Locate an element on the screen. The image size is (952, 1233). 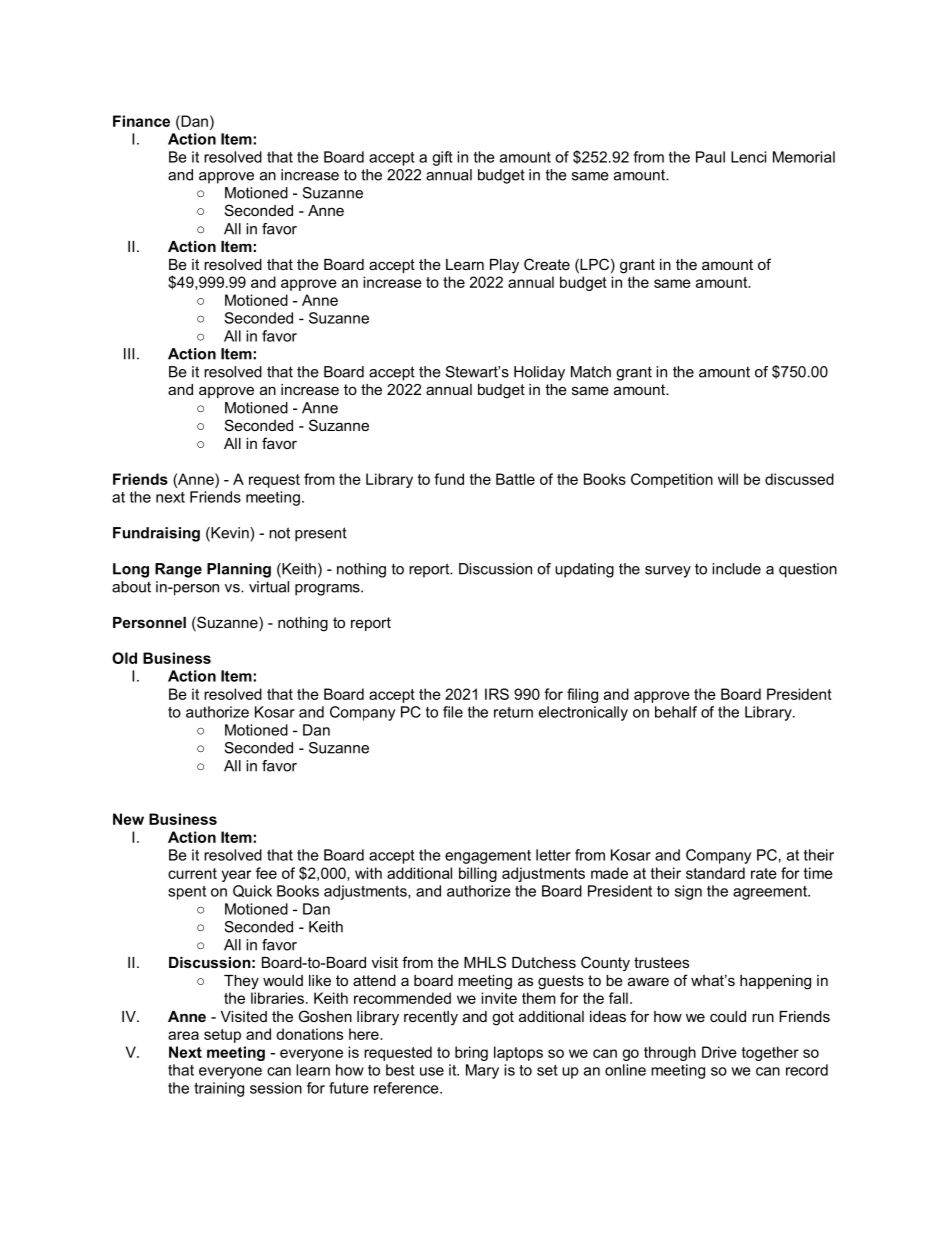
Finance is located at coordinates (141, 121).
